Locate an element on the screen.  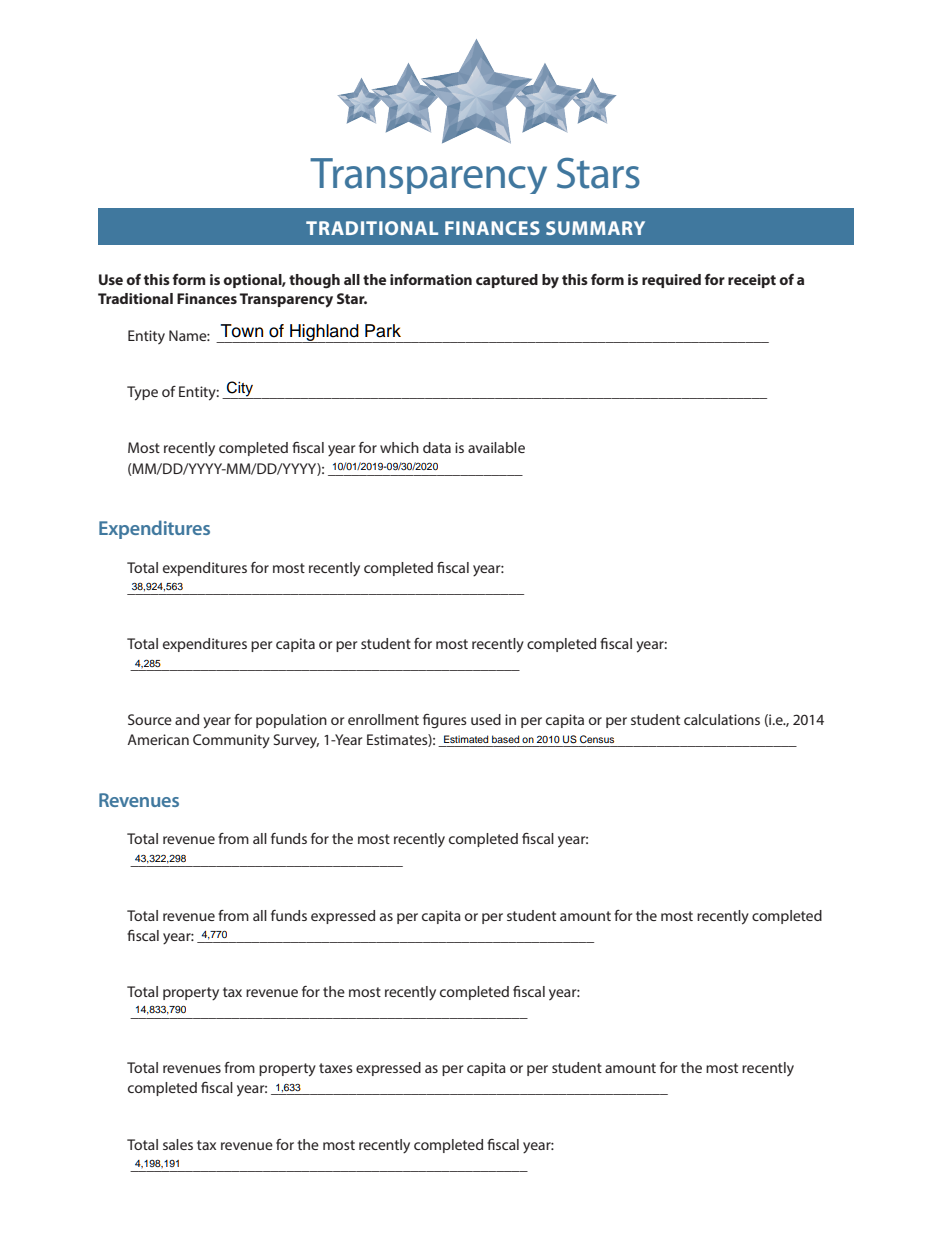
captured is located at coordinates (507, 281).
